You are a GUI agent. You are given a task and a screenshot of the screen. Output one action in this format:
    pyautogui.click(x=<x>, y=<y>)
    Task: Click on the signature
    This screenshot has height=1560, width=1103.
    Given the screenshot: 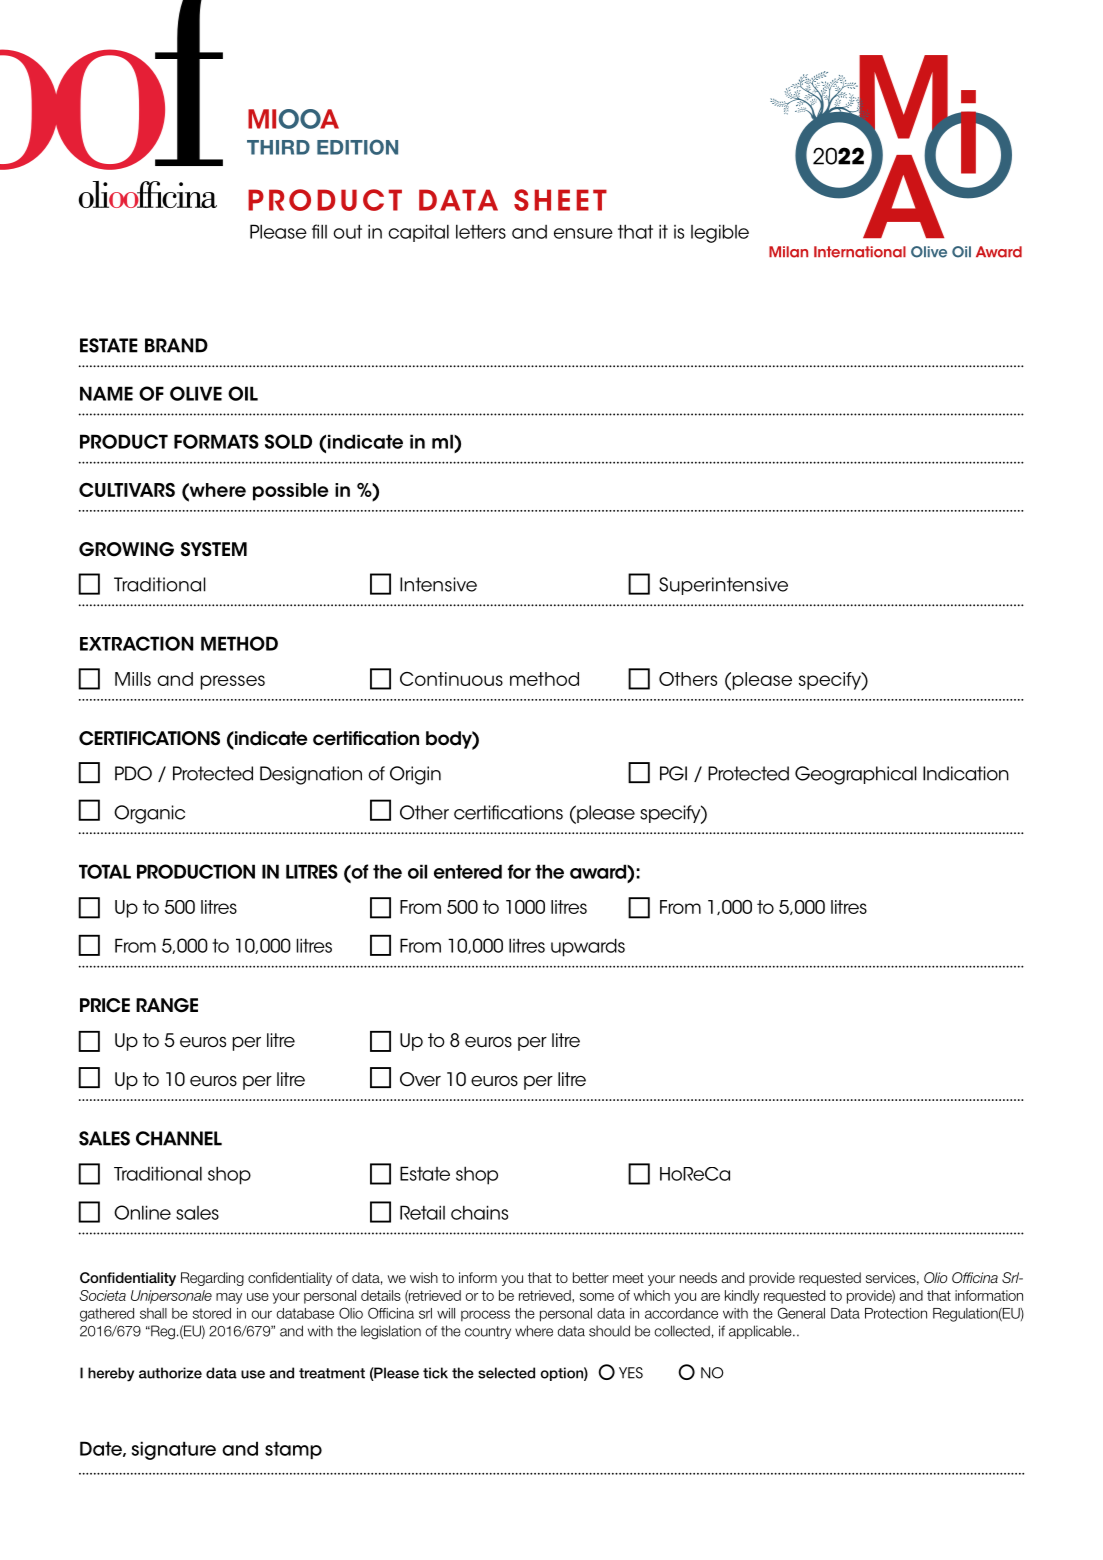 What is the action you would take?
    pyautogui.click(x=174, y=1450)
